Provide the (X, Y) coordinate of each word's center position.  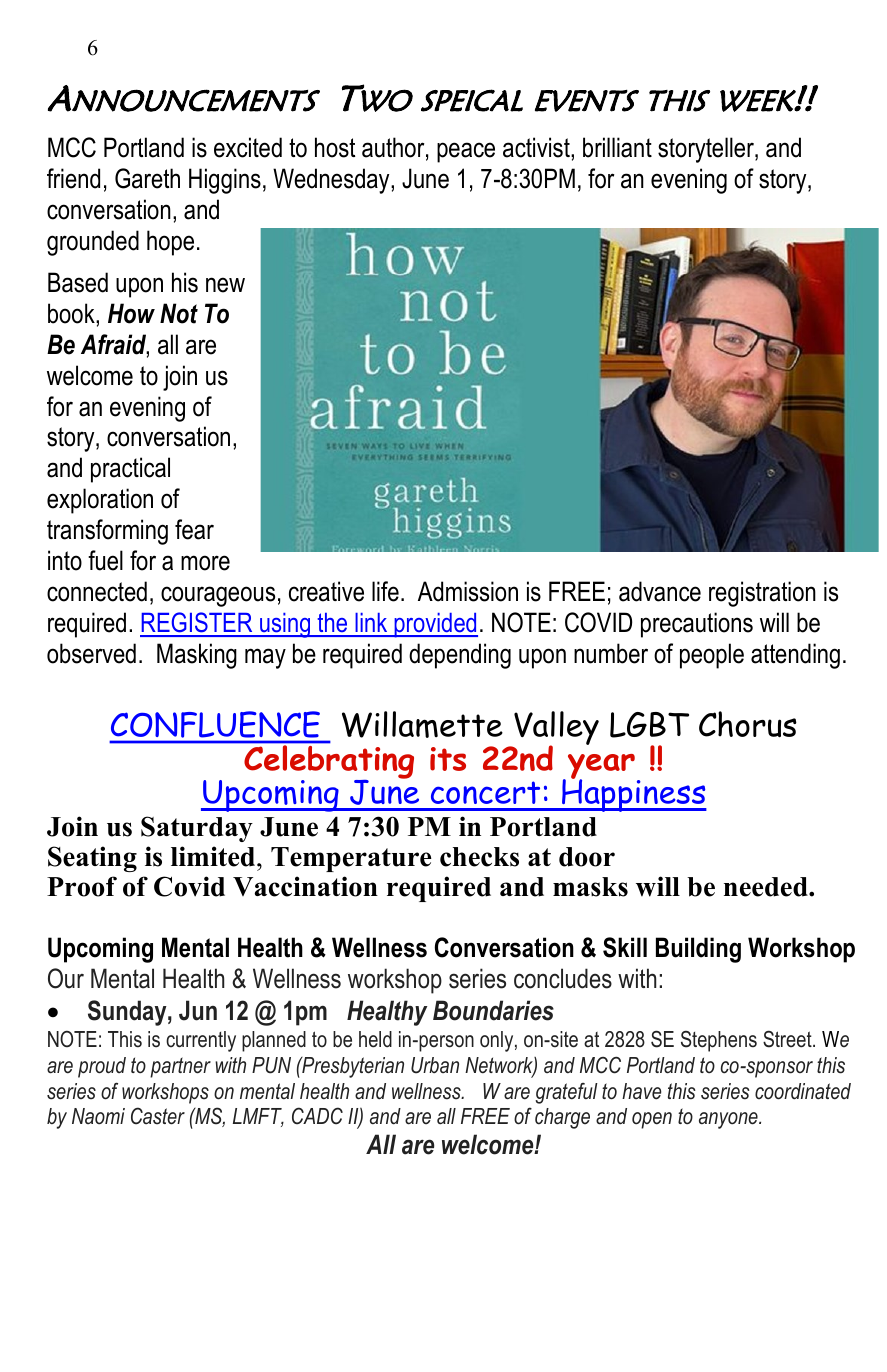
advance (660, 591)
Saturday (197, 829)
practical (130, 470)
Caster (158, 1116)
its (448, 759)
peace (466, 152)
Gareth (147, 178)
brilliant (617, 147)
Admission (468, 591)
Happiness (633, 794)
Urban (435, 1065)
